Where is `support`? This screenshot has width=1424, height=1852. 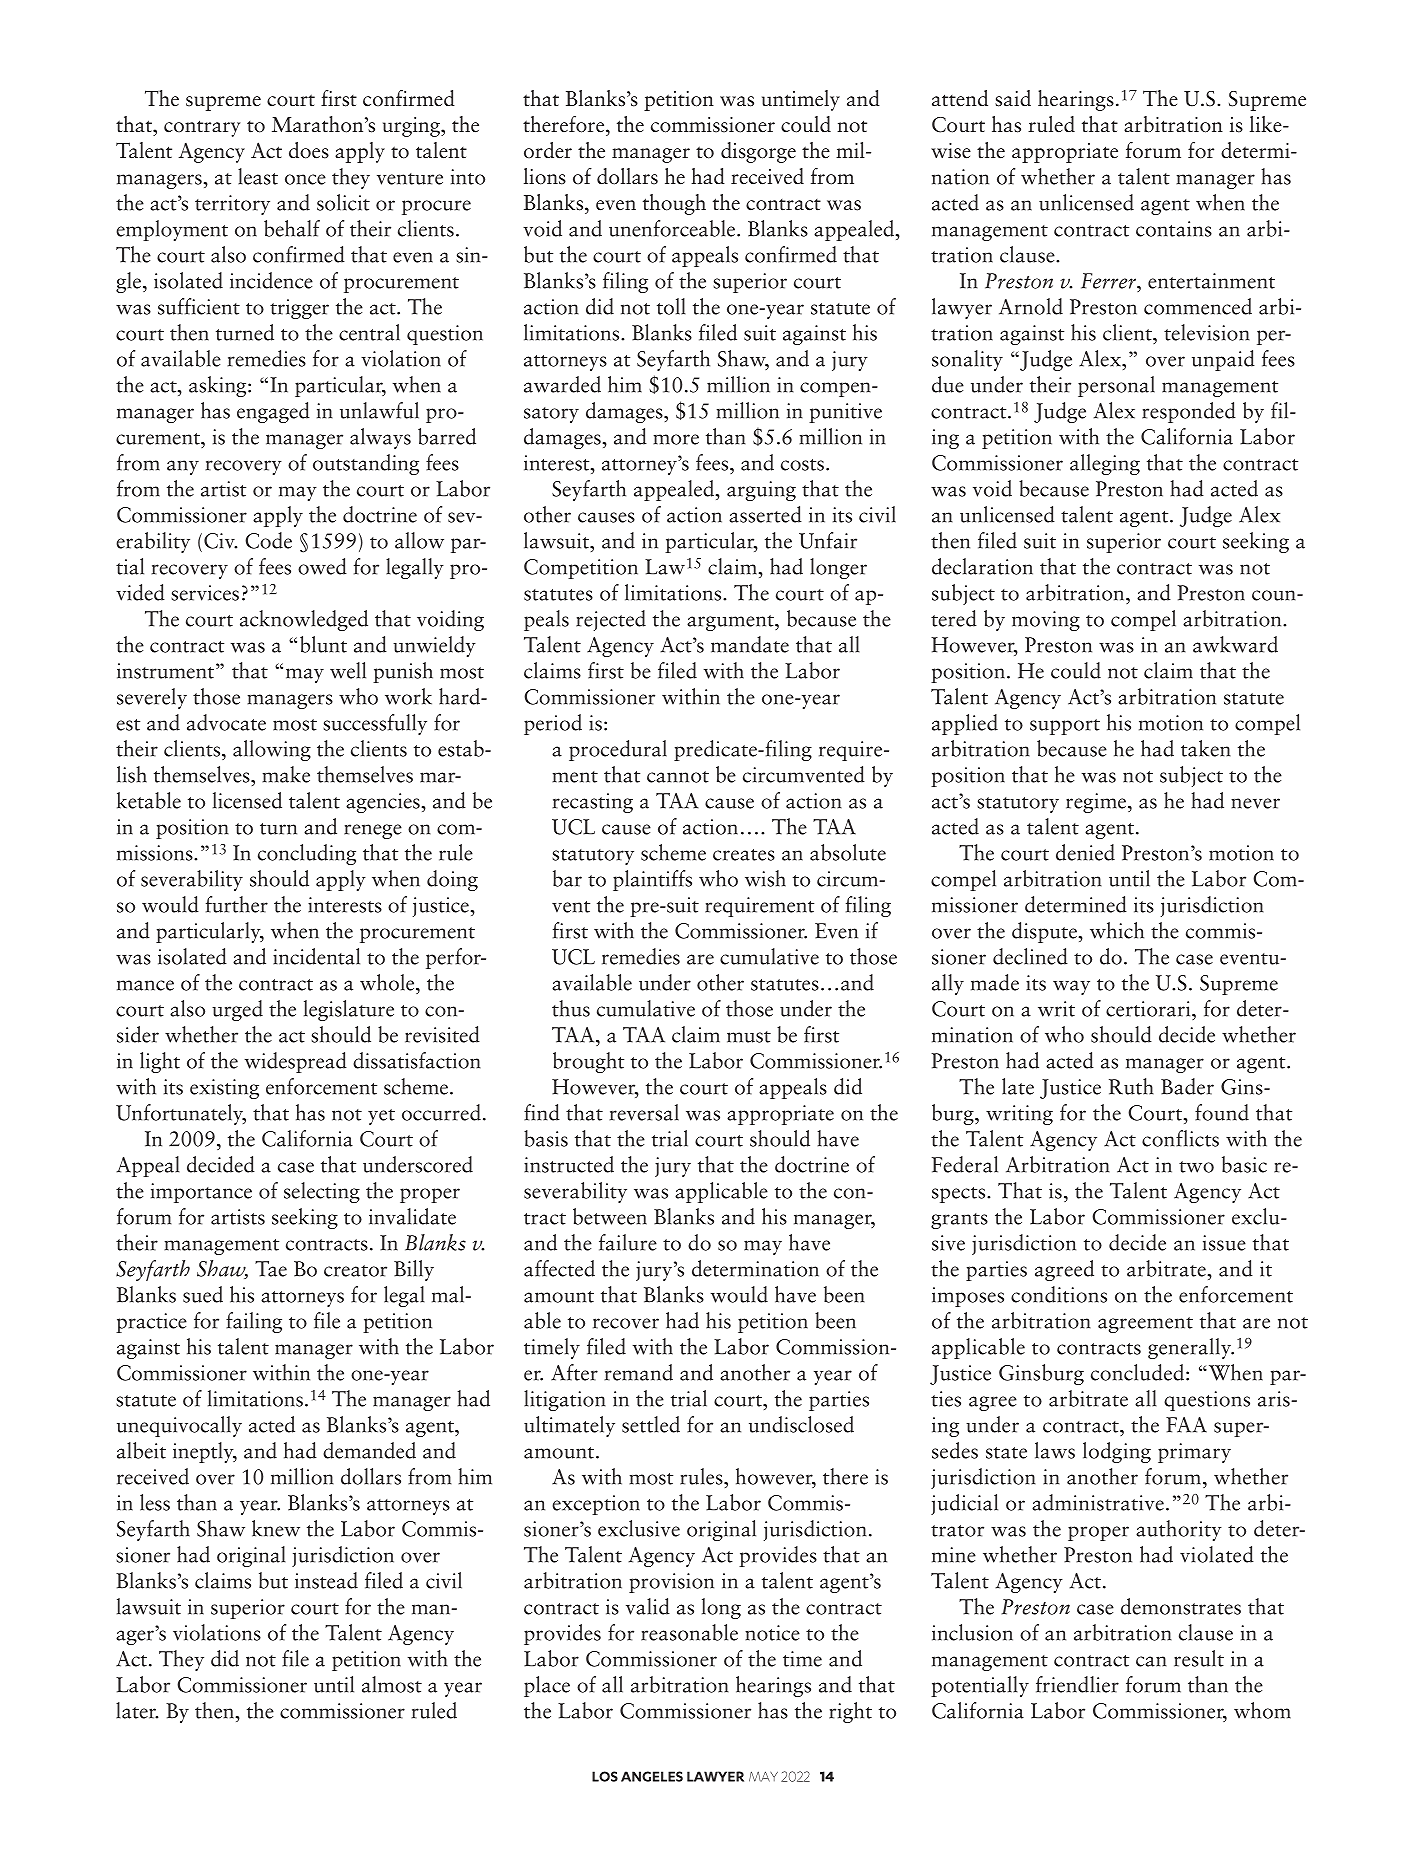 support is located at coordinates (1065, 727).
